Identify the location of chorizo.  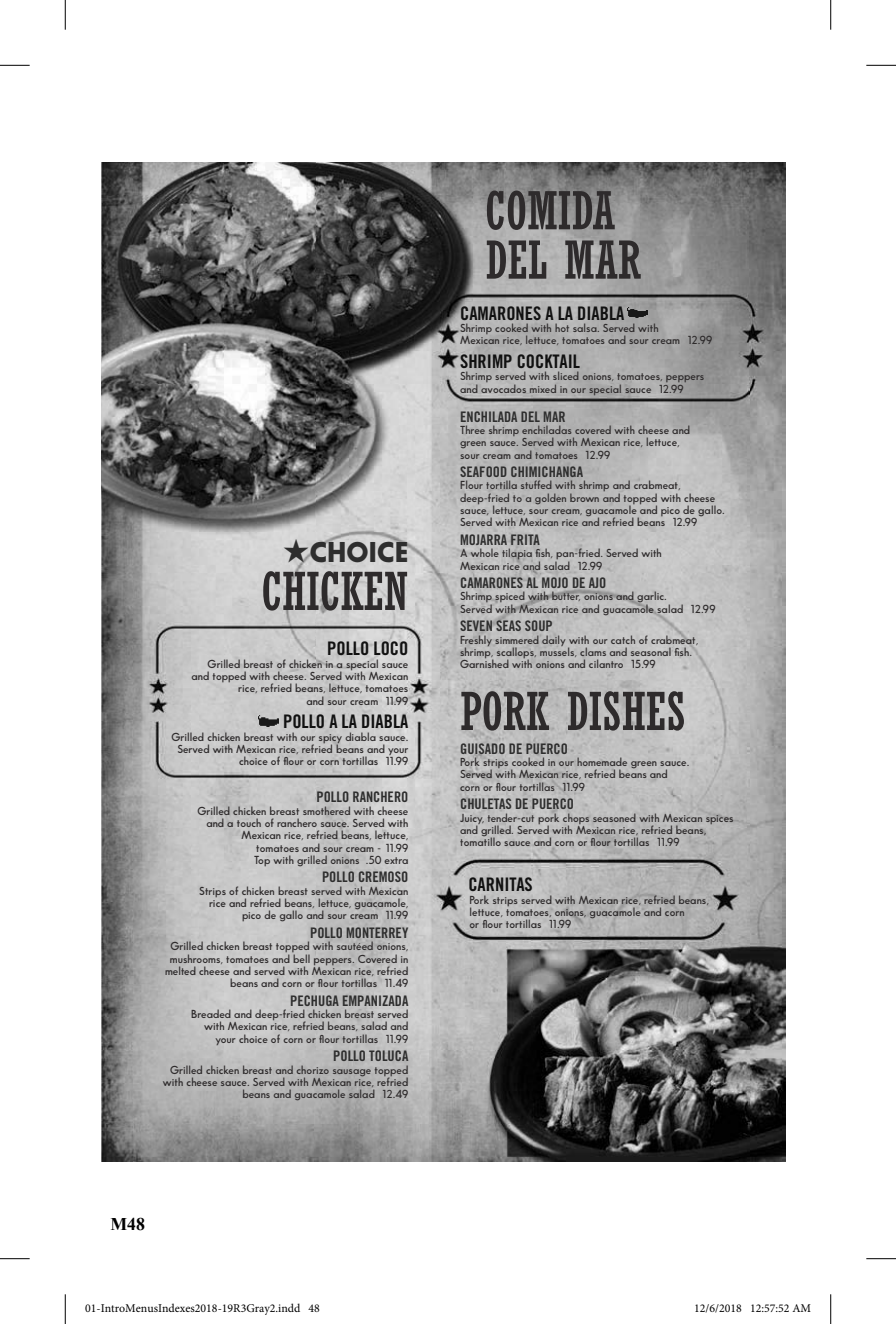
(313, 1070).
